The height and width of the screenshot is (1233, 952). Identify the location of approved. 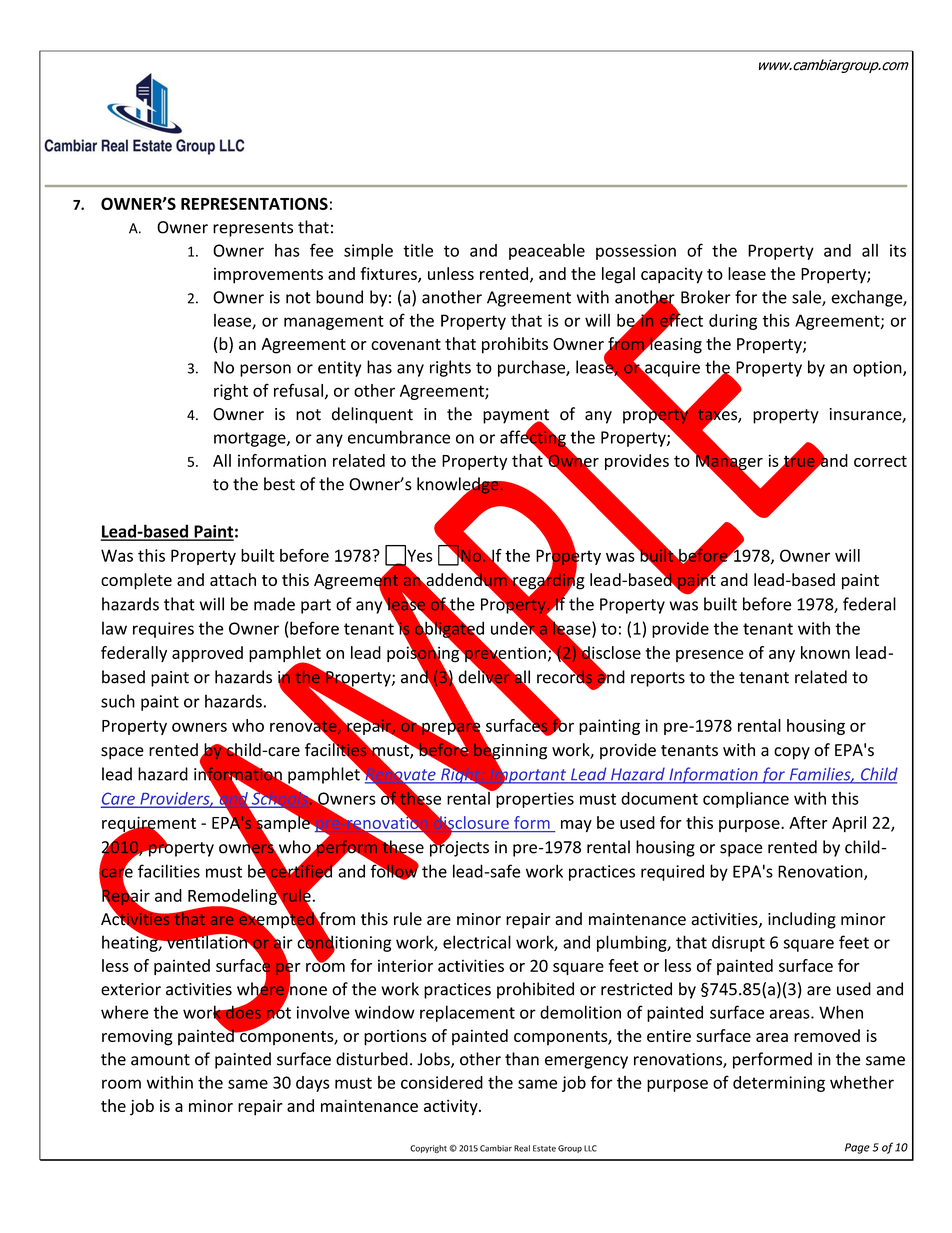
(207, 654).
